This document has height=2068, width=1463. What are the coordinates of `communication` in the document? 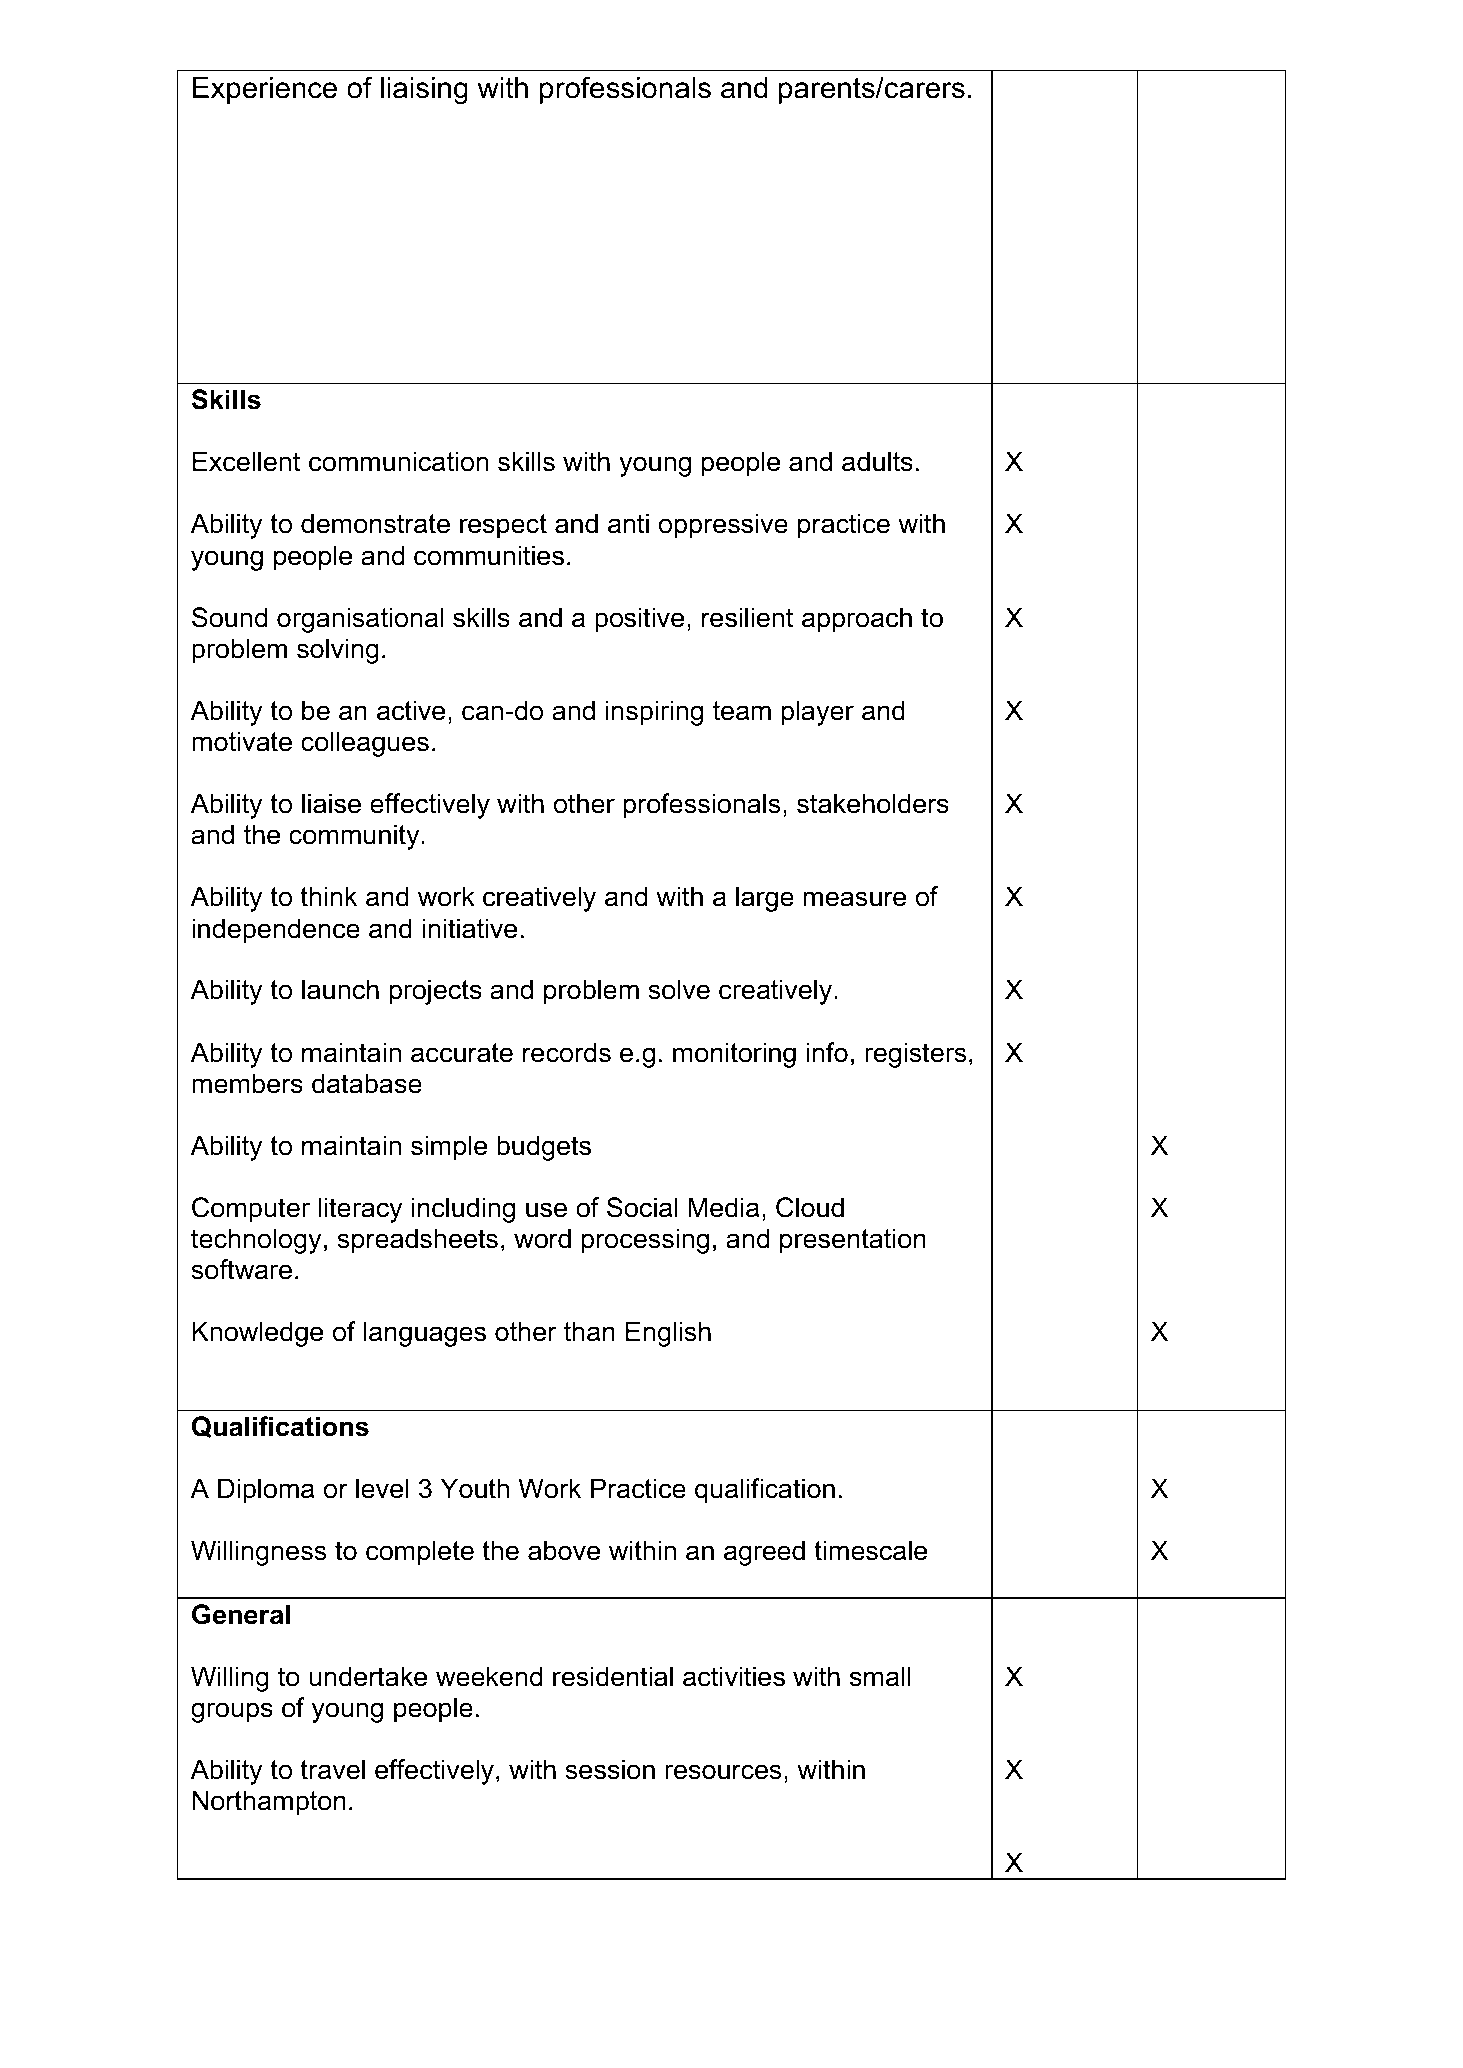 It's located at (399, 461).
